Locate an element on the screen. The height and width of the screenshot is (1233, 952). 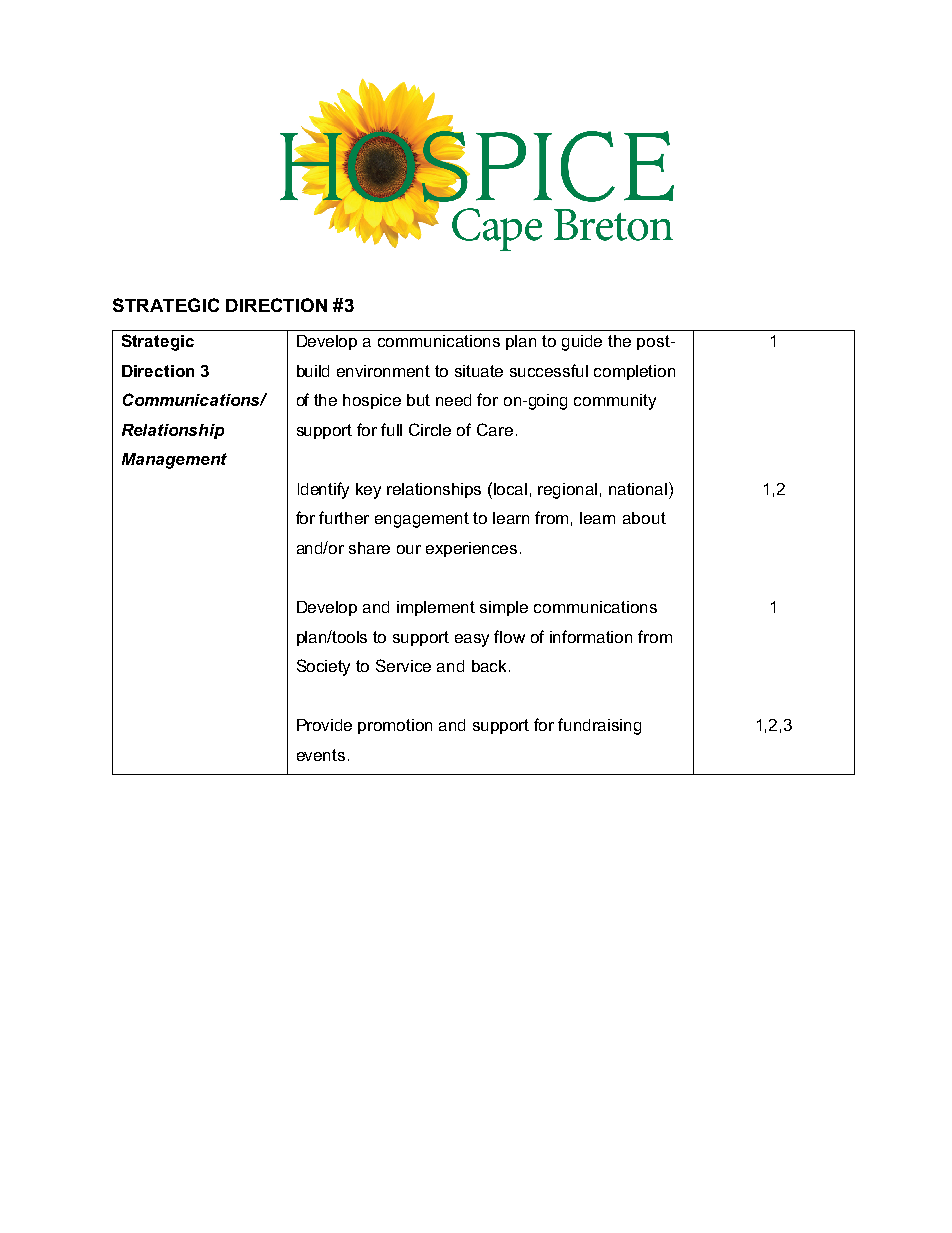
hospice is located at coordinates (372, 401).
